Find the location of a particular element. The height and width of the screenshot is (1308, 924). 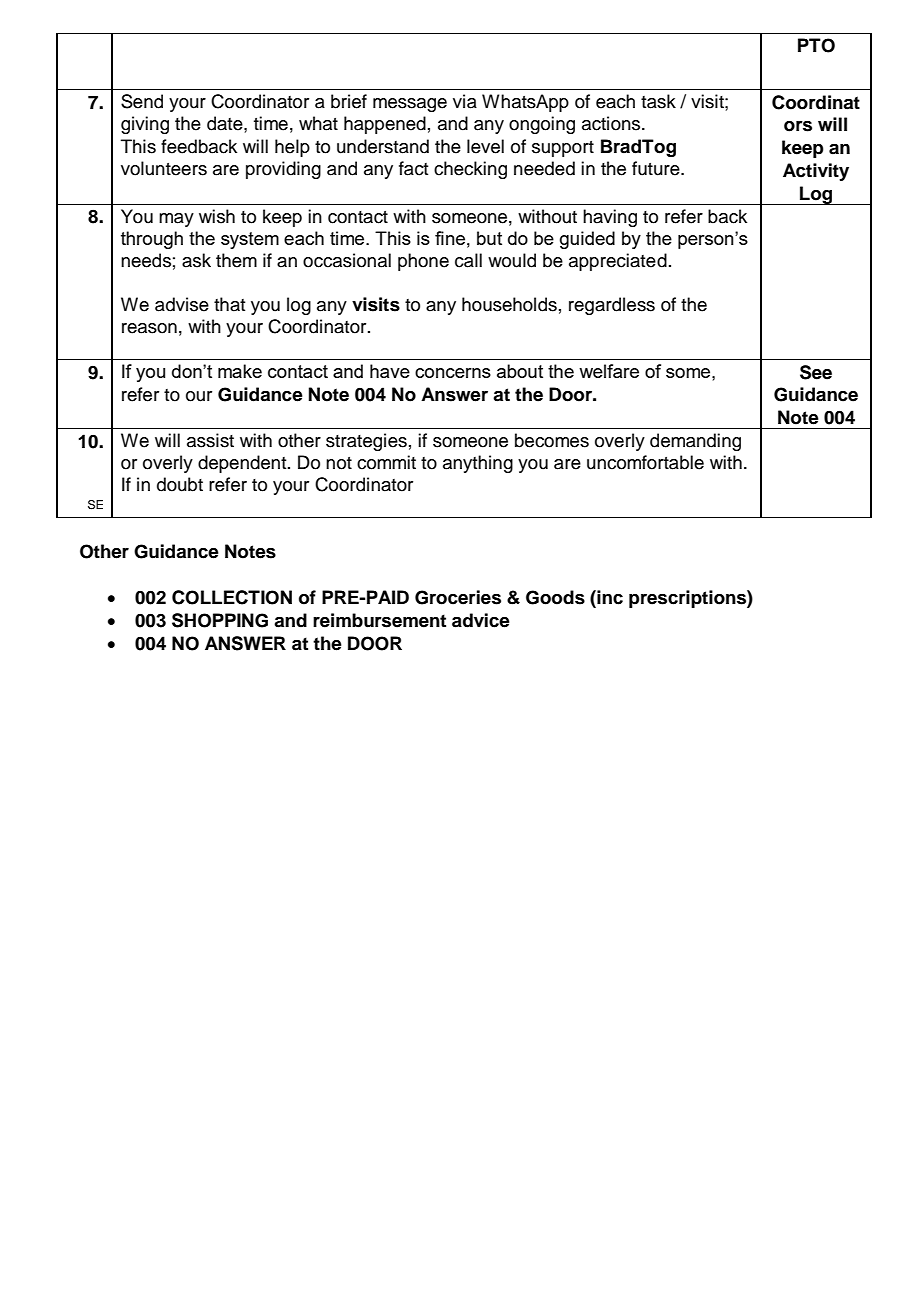

See is located at coordinates (816, 372).
